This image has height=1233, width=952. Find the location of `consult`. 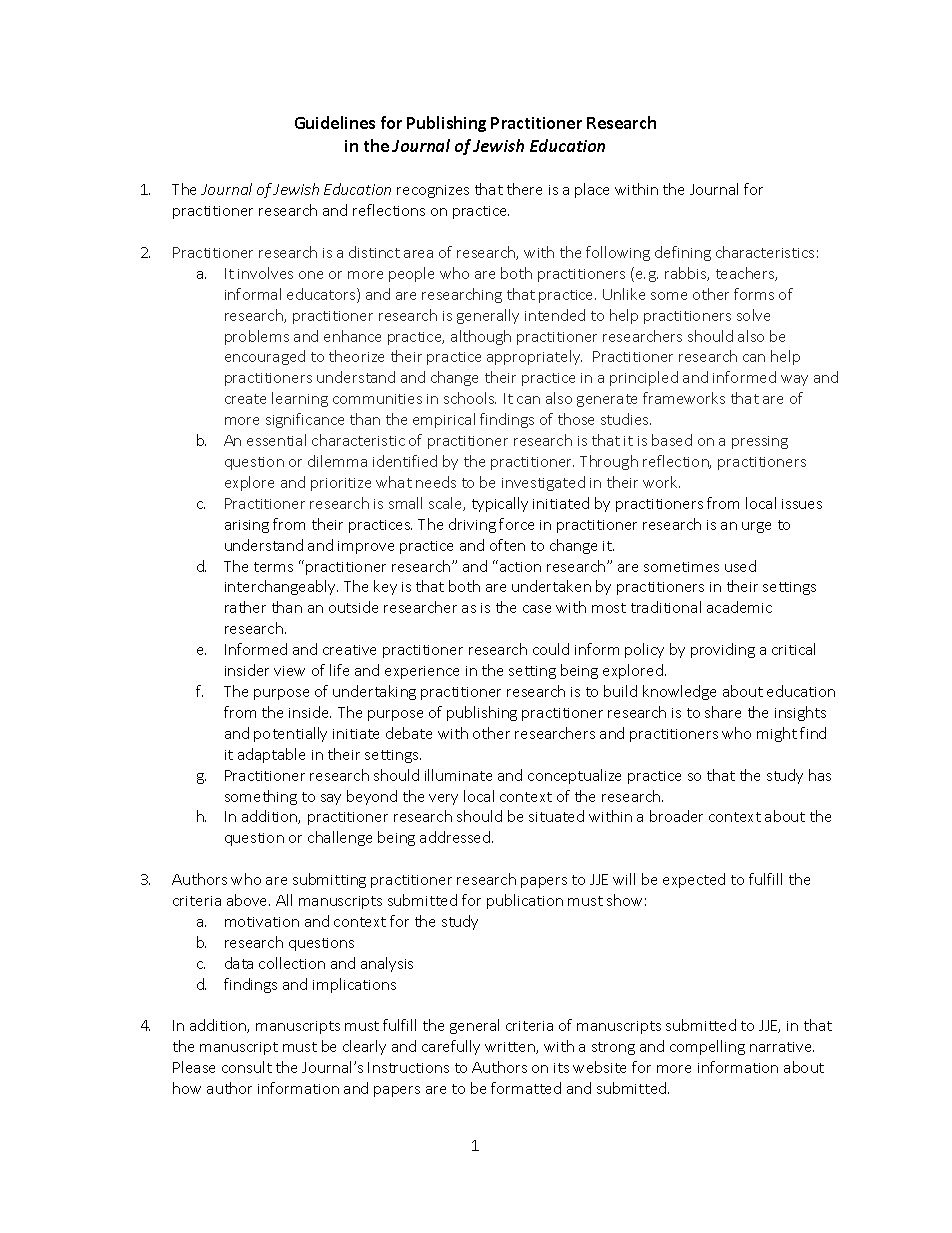

consult is located at coordinates (247, 1067).
